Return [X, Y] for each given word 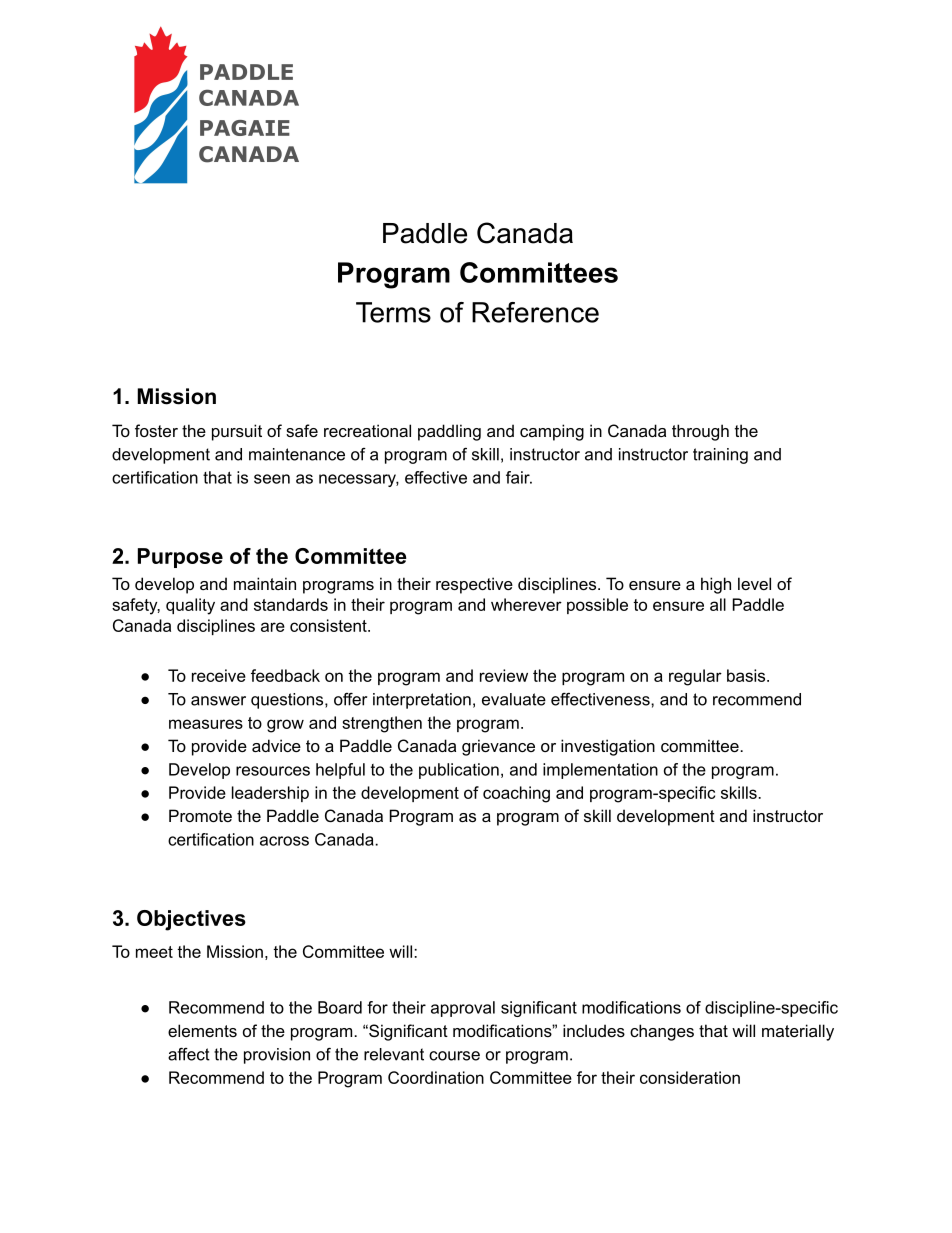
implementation [600, 771]
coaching [516, 794]
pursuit [237, 432]
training [720, 456]
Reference [535, 312]
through [700, 432]
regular [695, 677]
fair [519, 477]
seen [272, 479]
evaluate [514, 699]
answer [218, 701]
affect [189, 1054]
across [284, 841]
